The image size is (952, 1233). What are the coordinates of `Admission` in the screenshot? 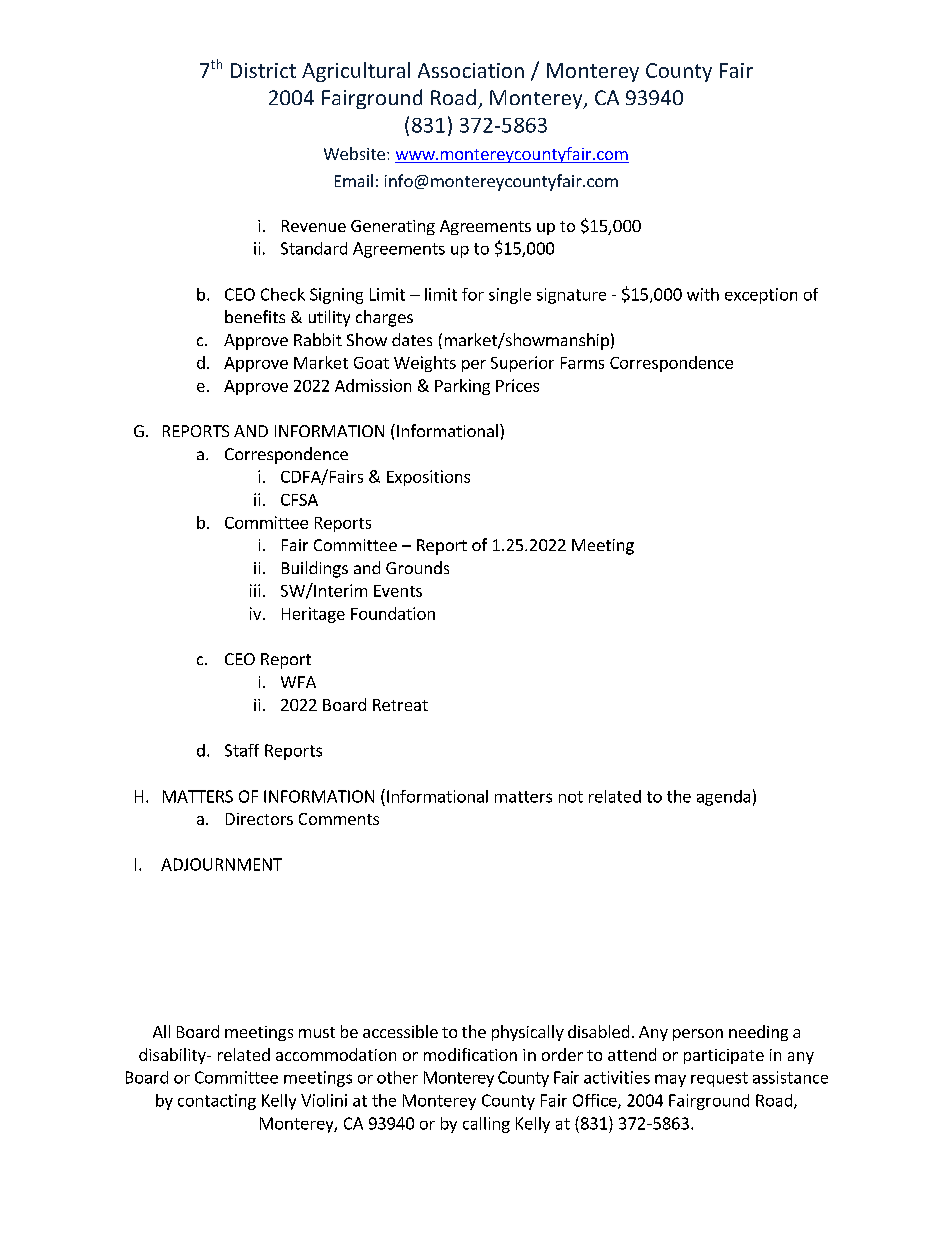 It's located at (373, 385).
